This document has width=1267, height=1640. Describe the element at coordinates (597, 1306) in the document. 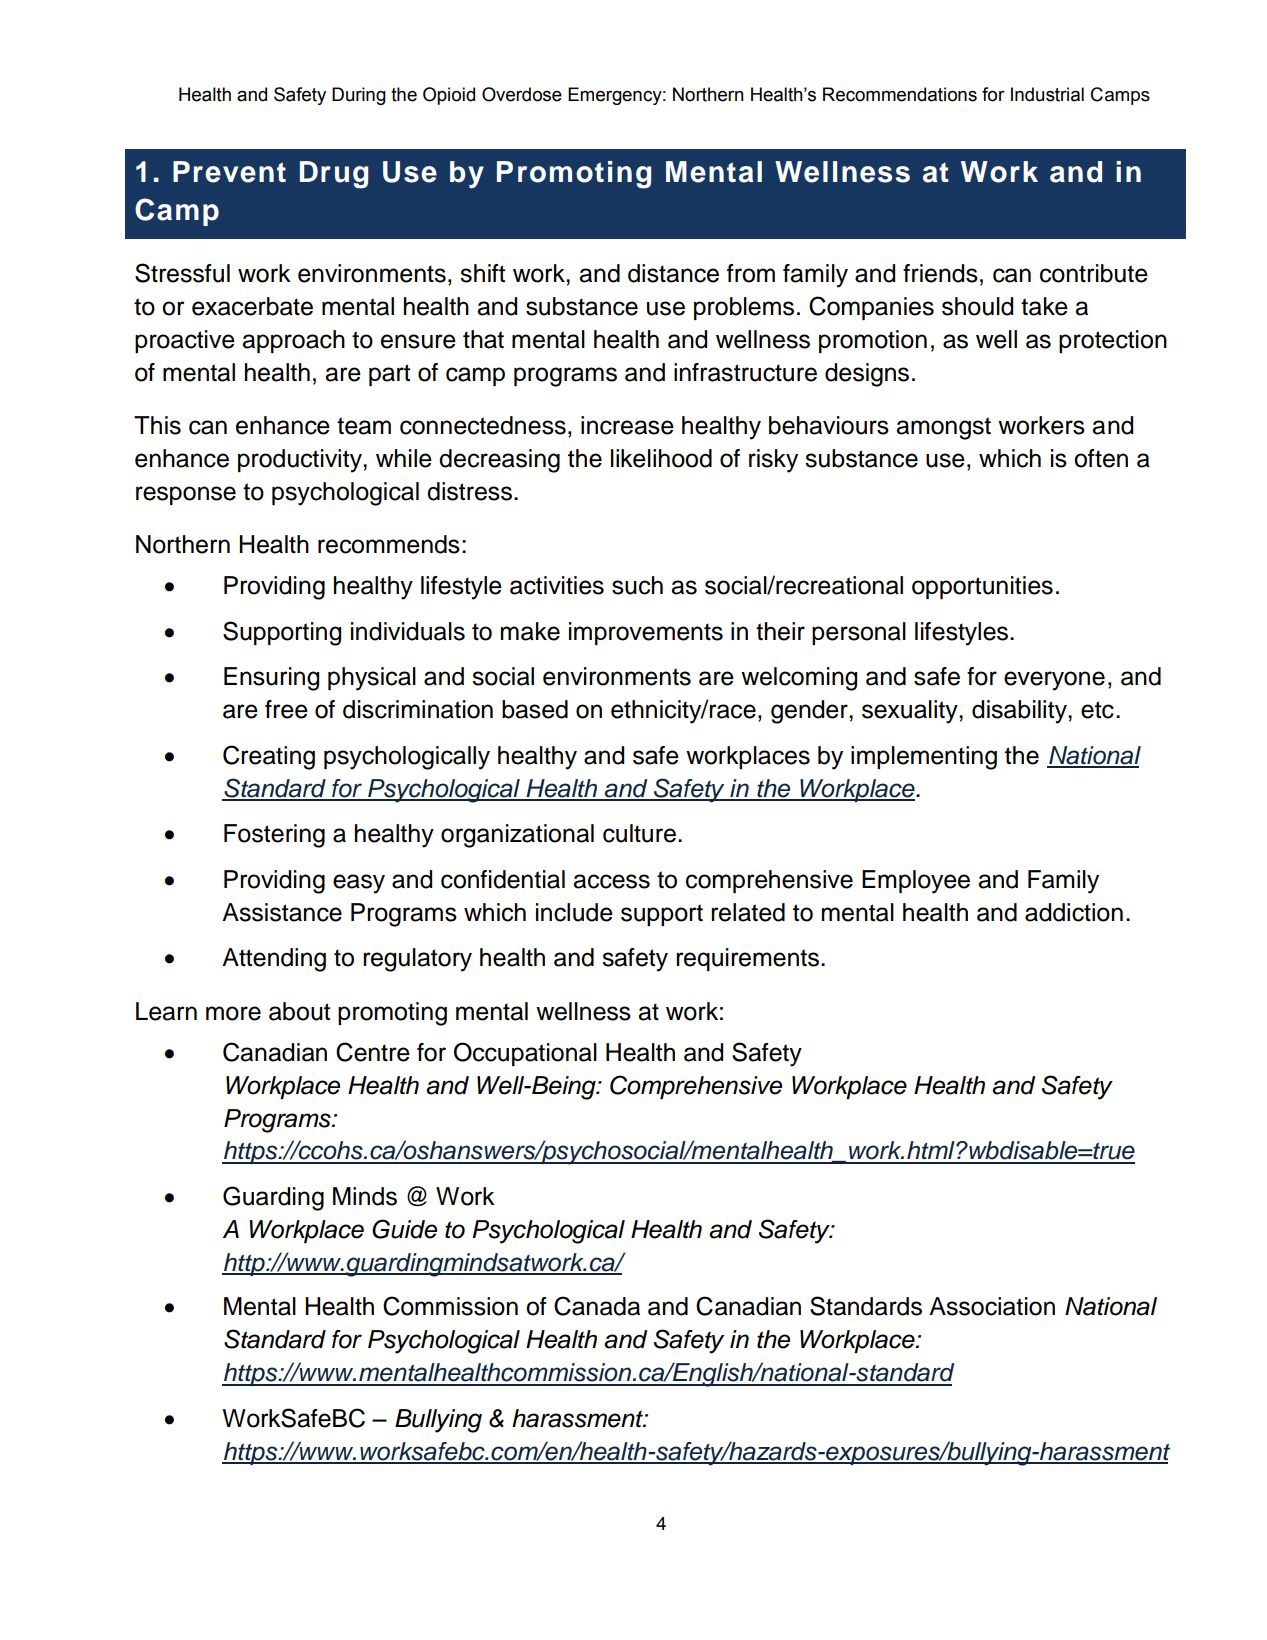

I see `Canada` at that location.
